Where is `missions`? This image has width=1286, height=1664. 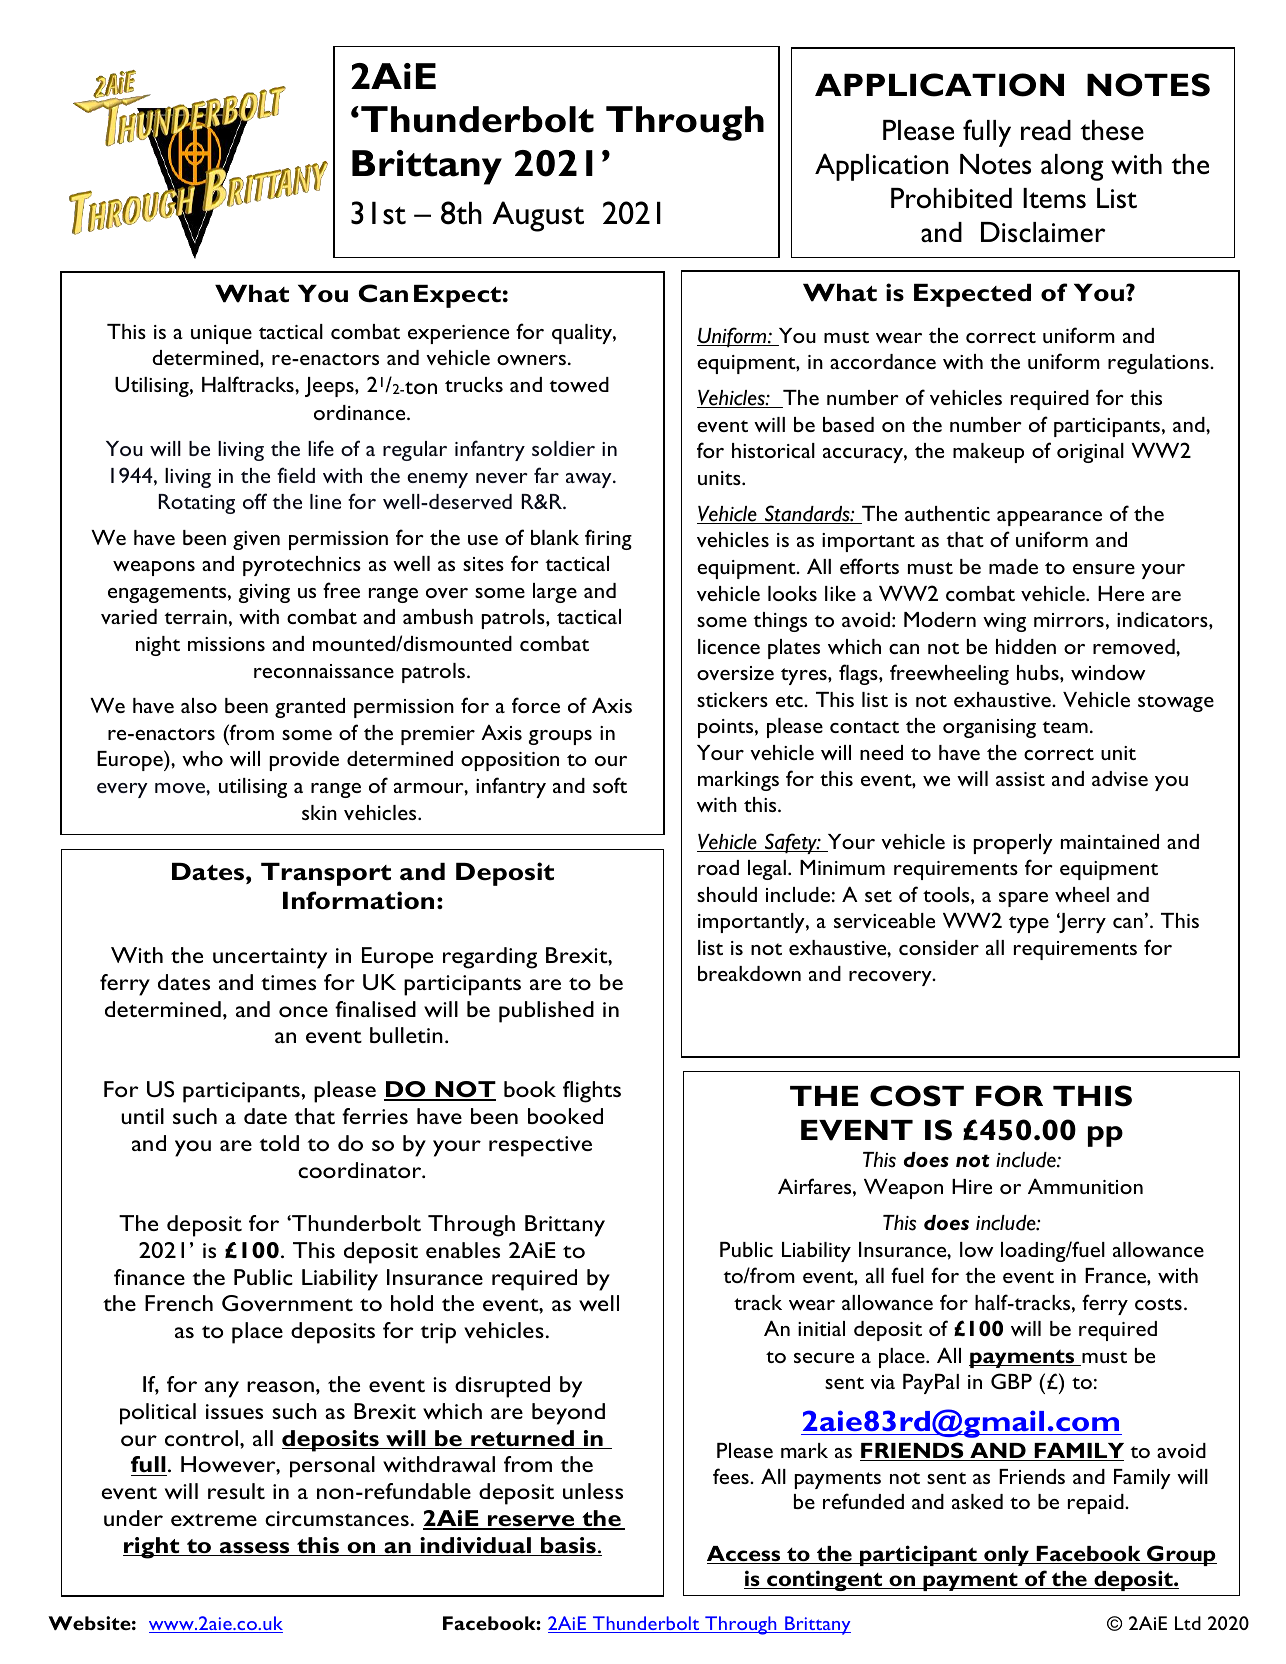 missions is located at coordinates (226, 644).
